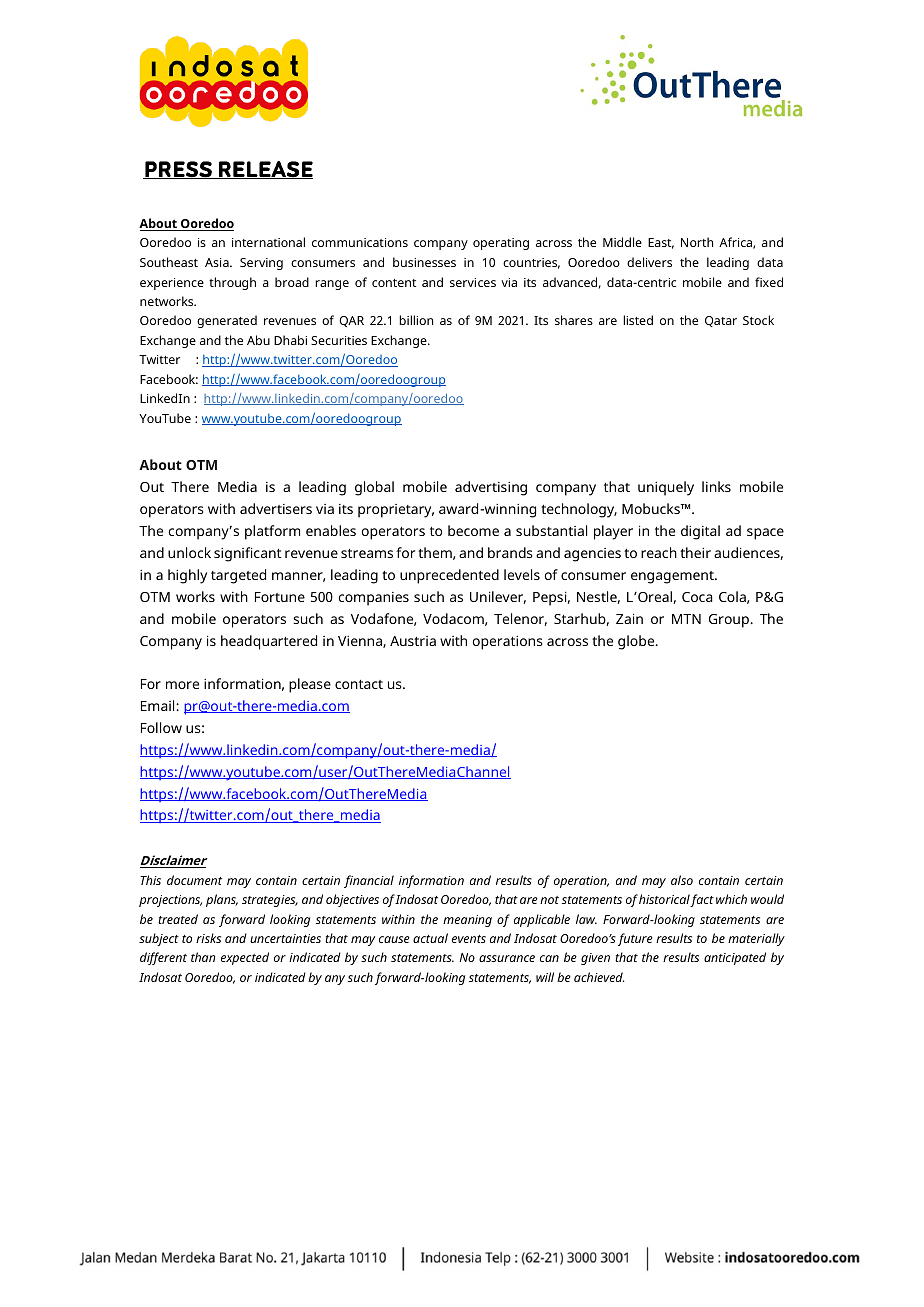 Image resolution: width=924 pixels, height=1307 pixels. Describe the element at coordinates (697, 242) in the screenshot. I see `North` at that location.
